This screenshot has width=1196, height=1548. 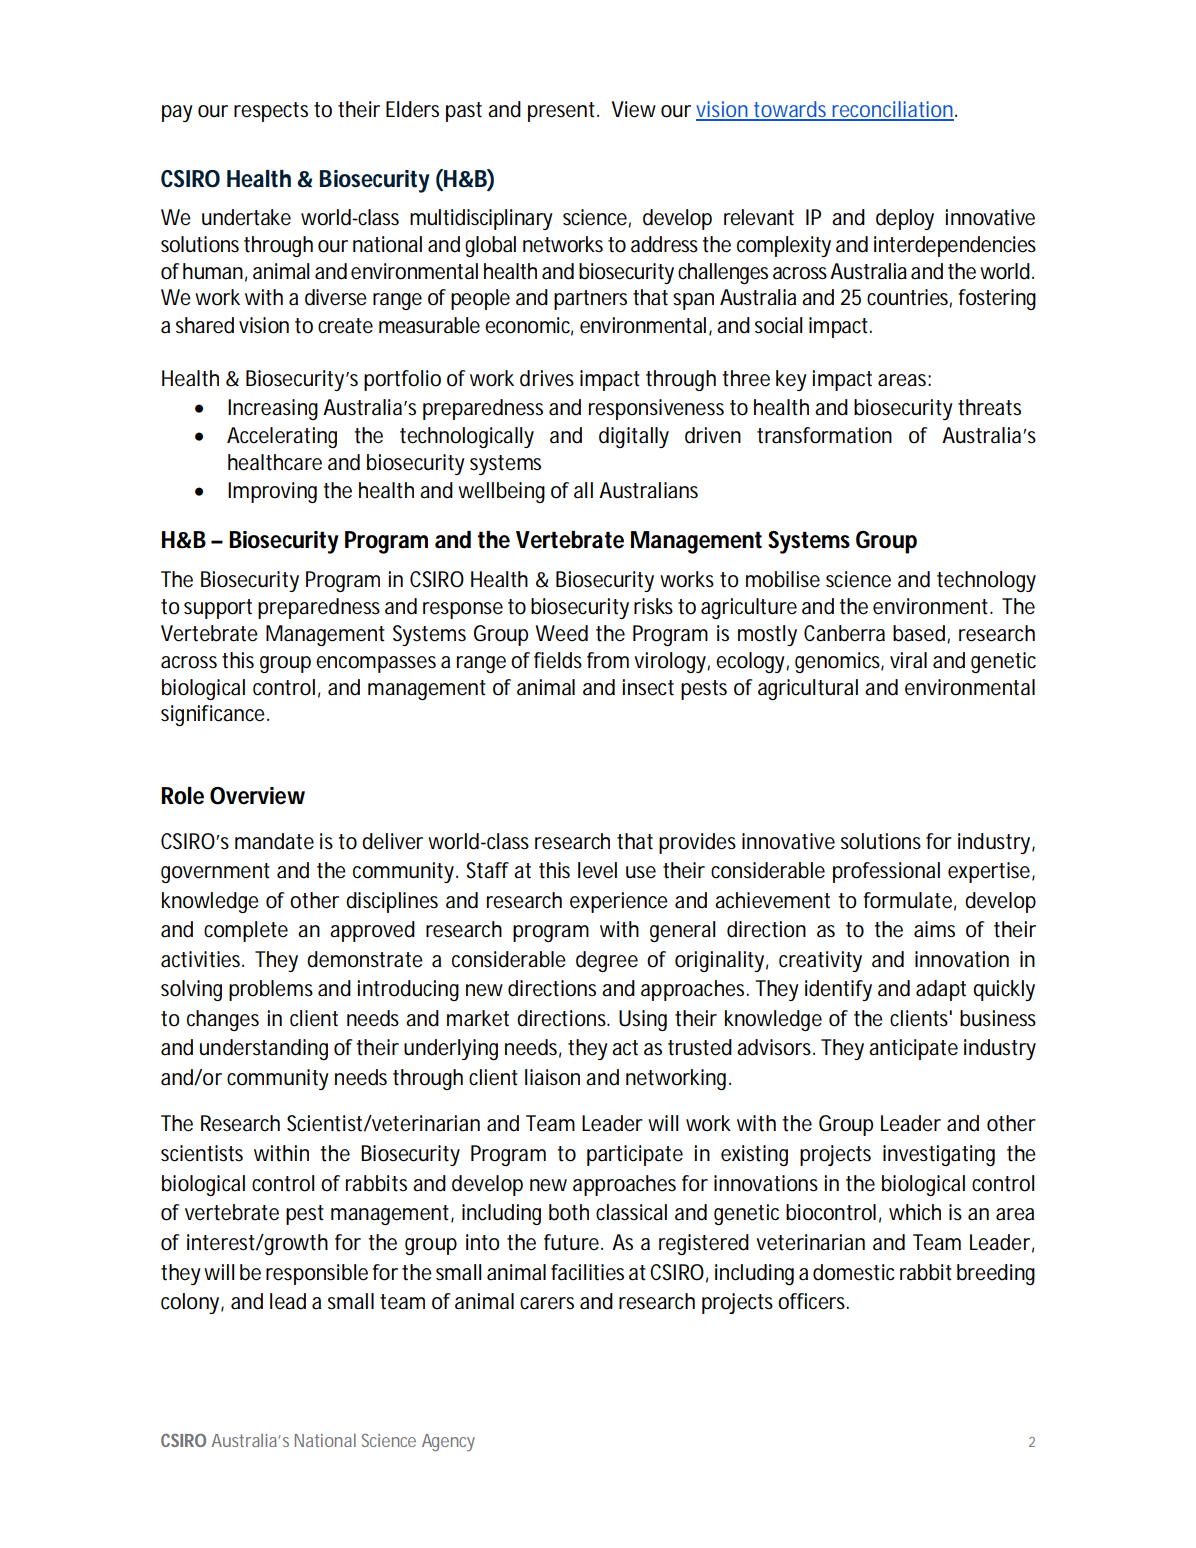 What do you see at coordinates (824, 435) in the screenshot?
I see `transformation` at bounding box center [824, 435].
